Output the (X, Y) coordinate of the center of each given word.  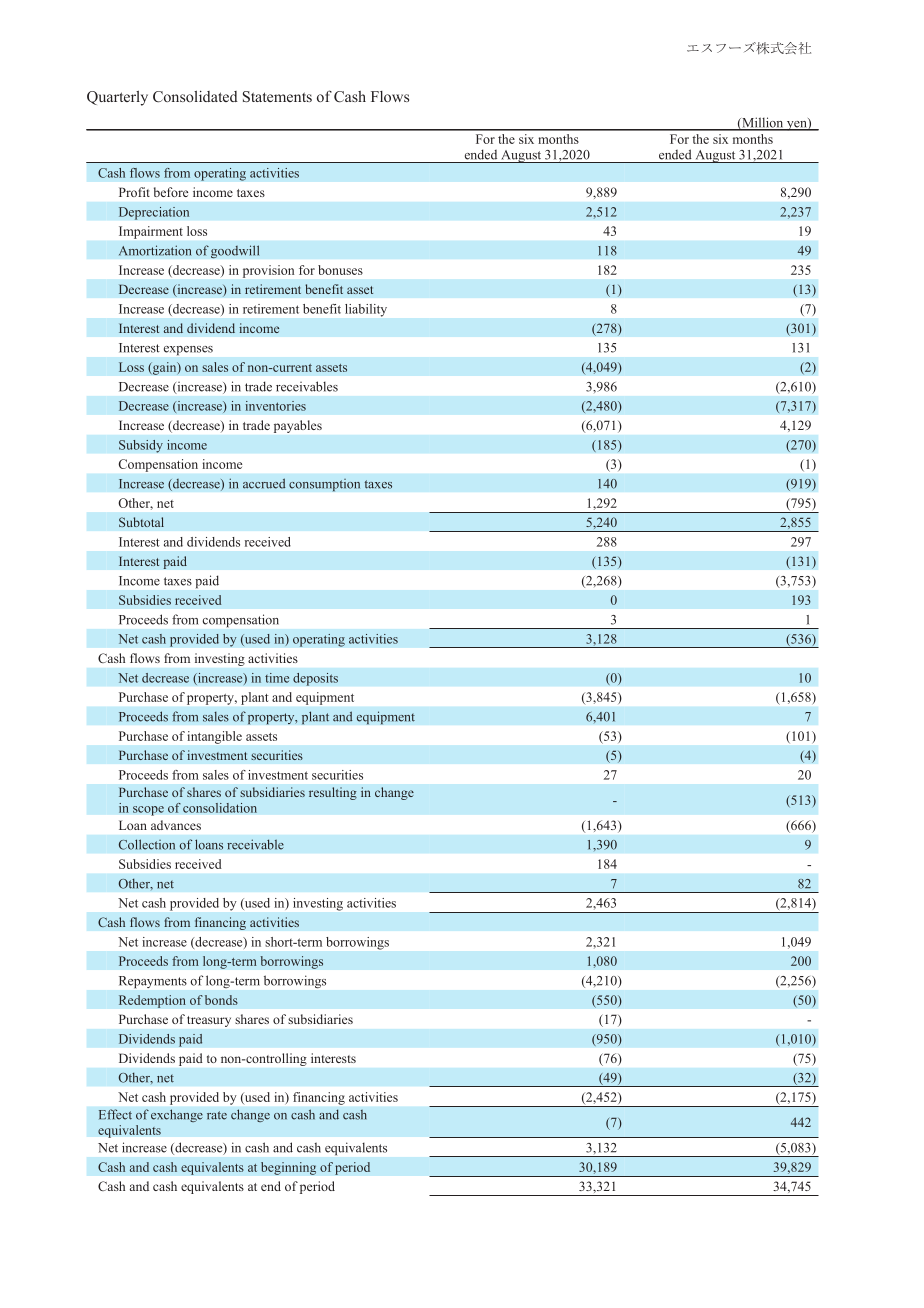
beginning (288, 1168)
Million (763, 123)
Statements (277, 97)
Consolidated (195, 96)
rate (217, 1115)
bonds (221, 1000)
